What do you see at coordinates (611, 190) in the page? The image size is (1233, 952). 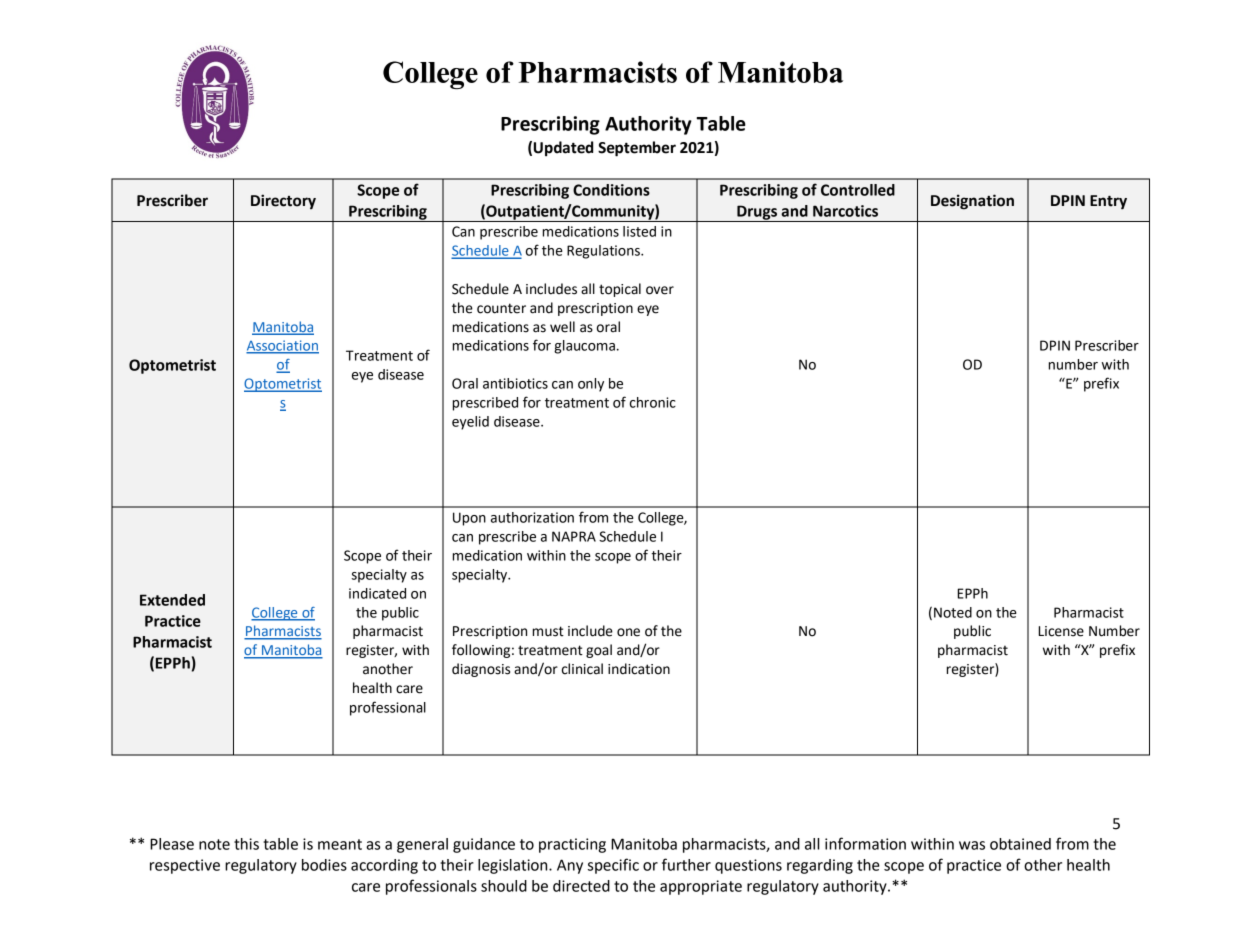 I see `Conditions` at bounding box center [611, 190].
